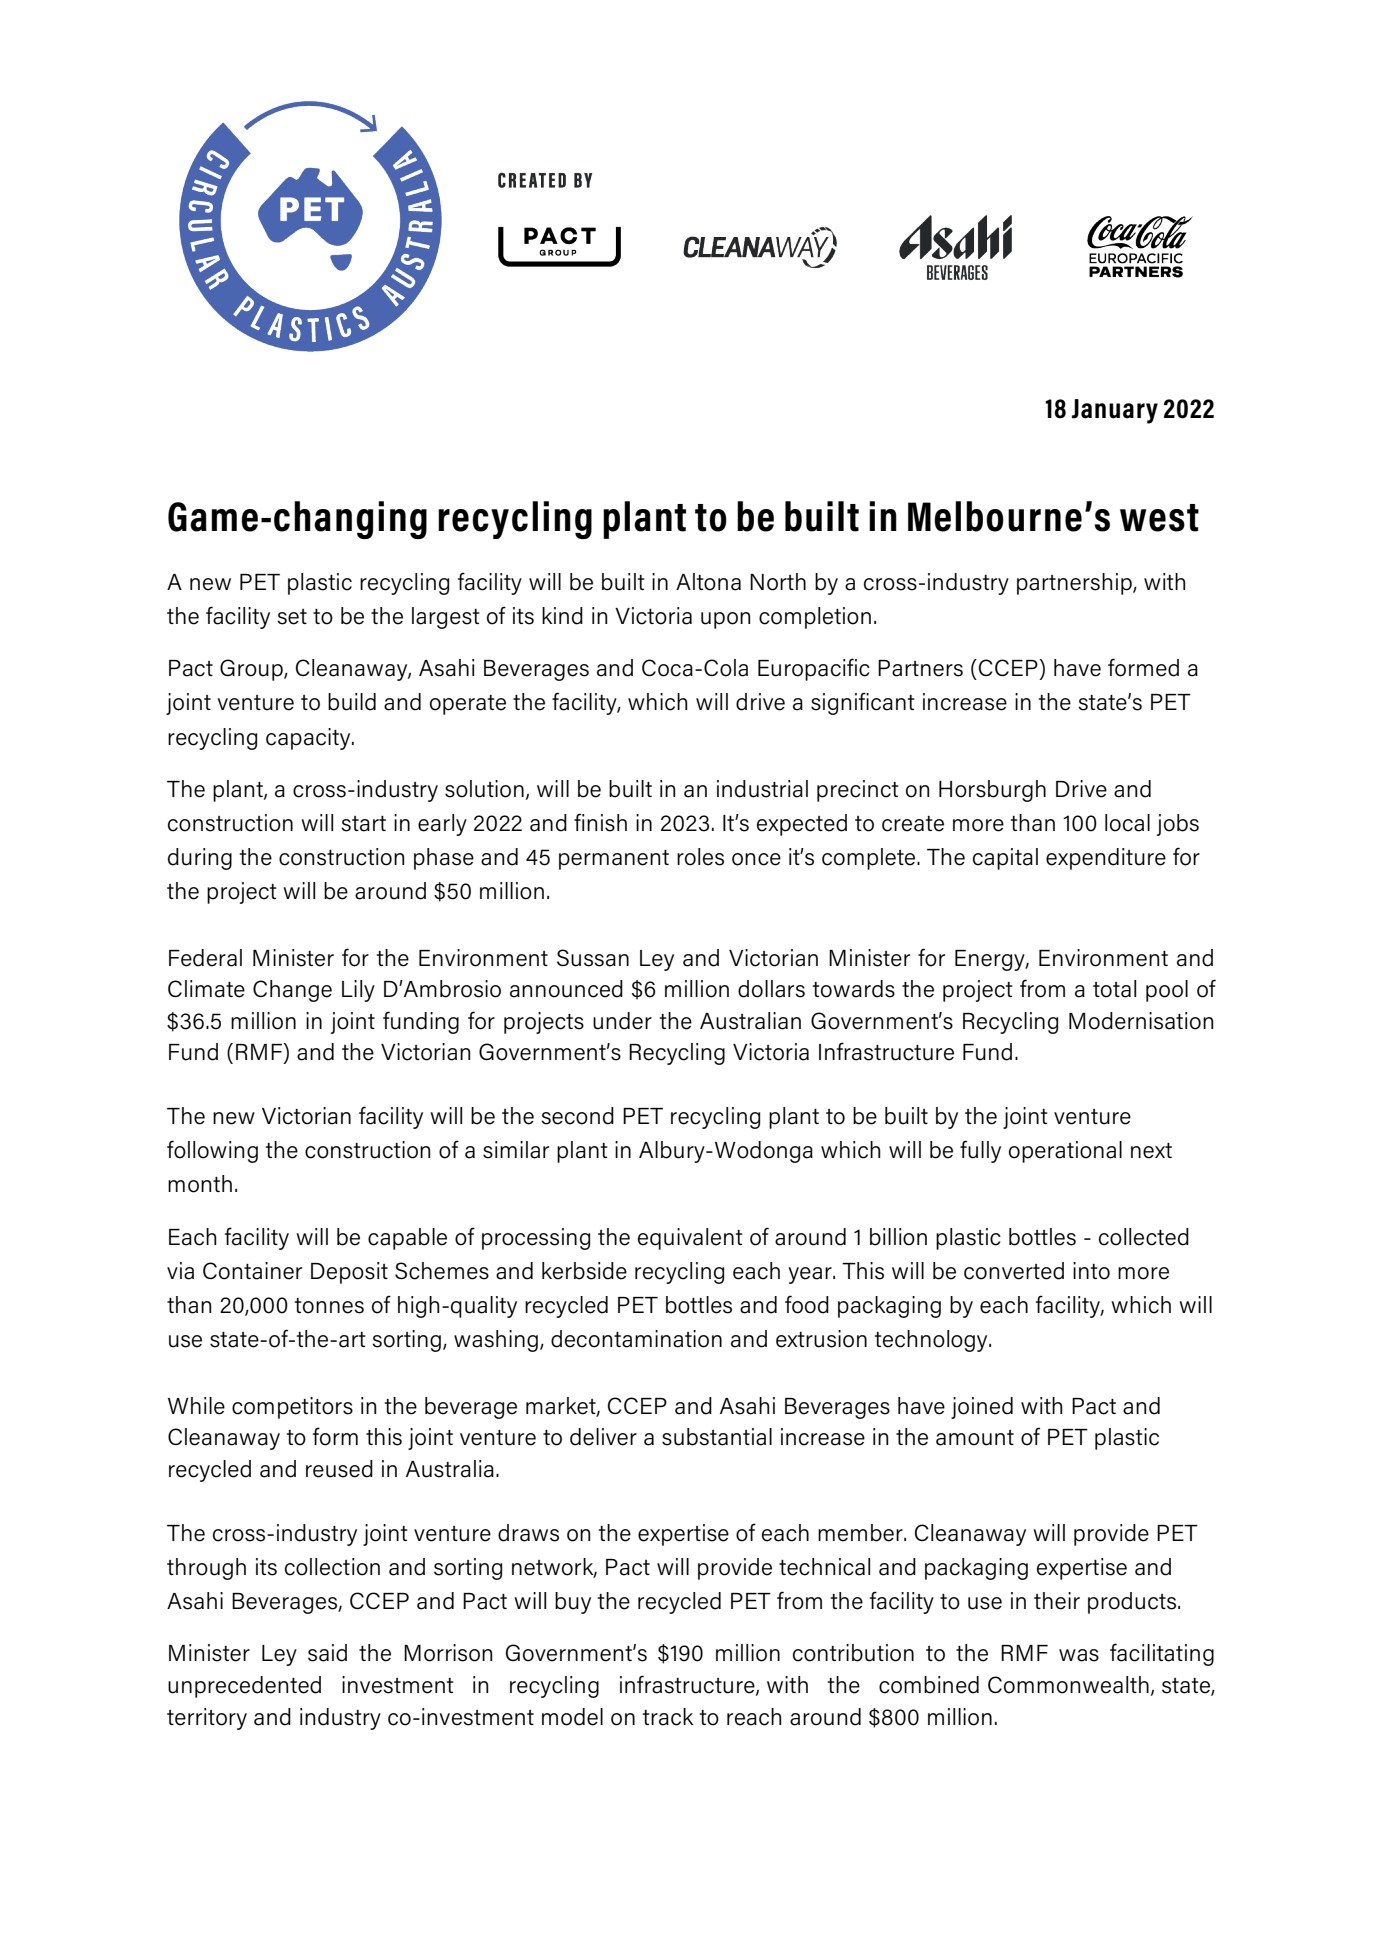  Describe the element at coordinates (863, 703) in the screenshot. I see `significant` at that location.
